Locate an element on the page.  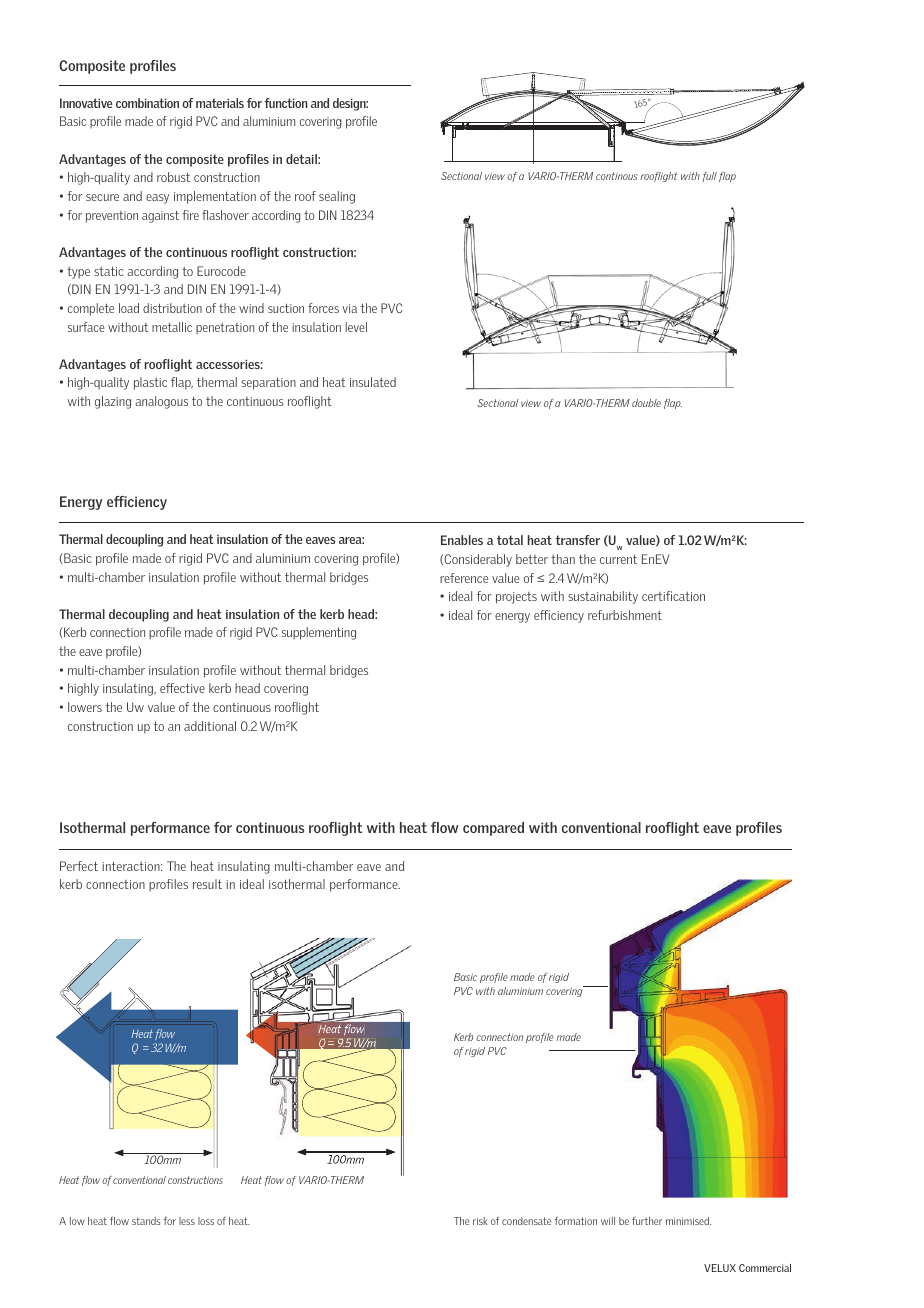
additional is located at coordinates (210, 726).
